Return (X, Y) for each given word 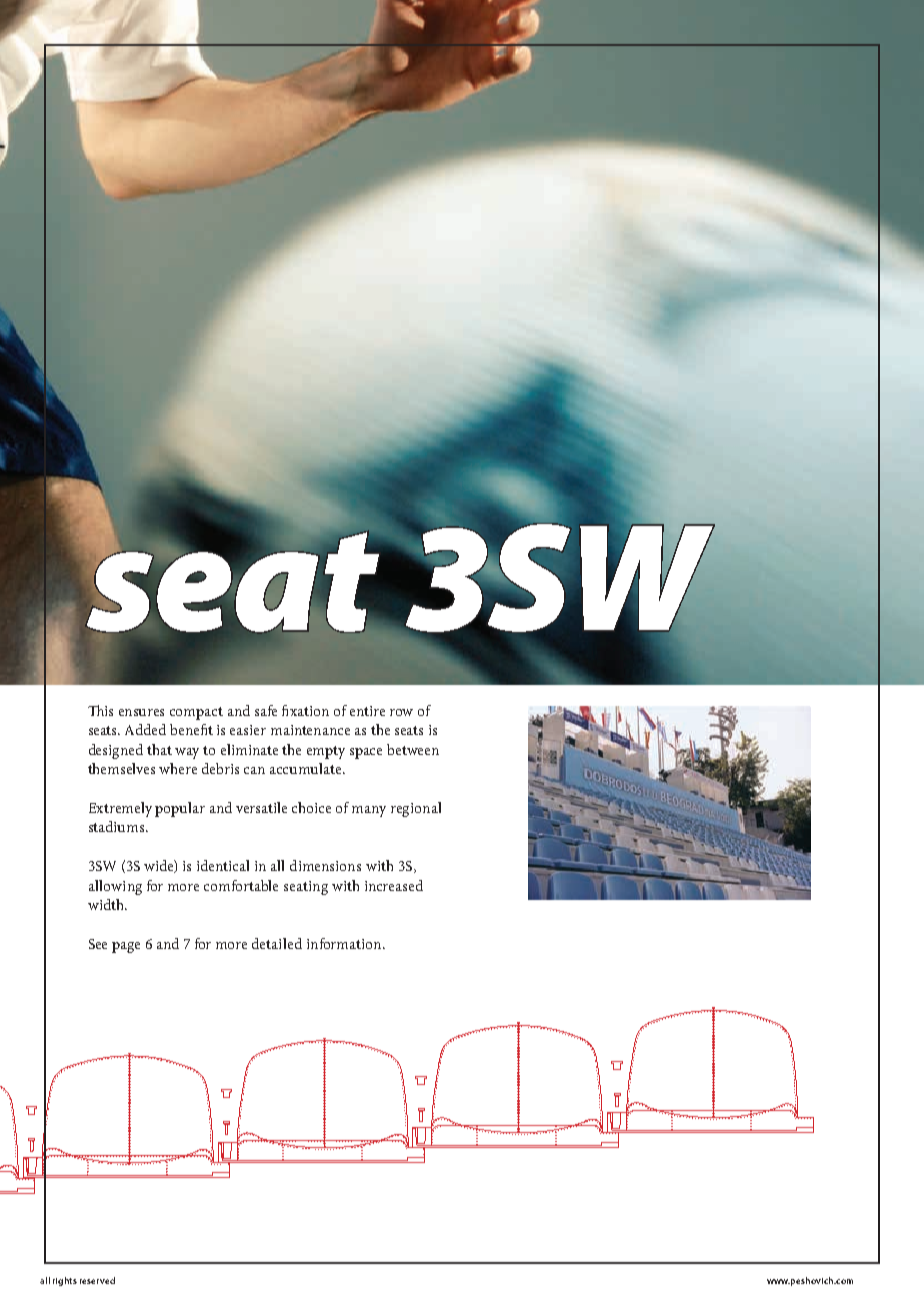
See (98, 944)
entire (367, 711)
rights (65, 1281)
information (345, 943)
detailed (277, 943)
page (126, 947)
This (100, 710)
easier (248, 730)
